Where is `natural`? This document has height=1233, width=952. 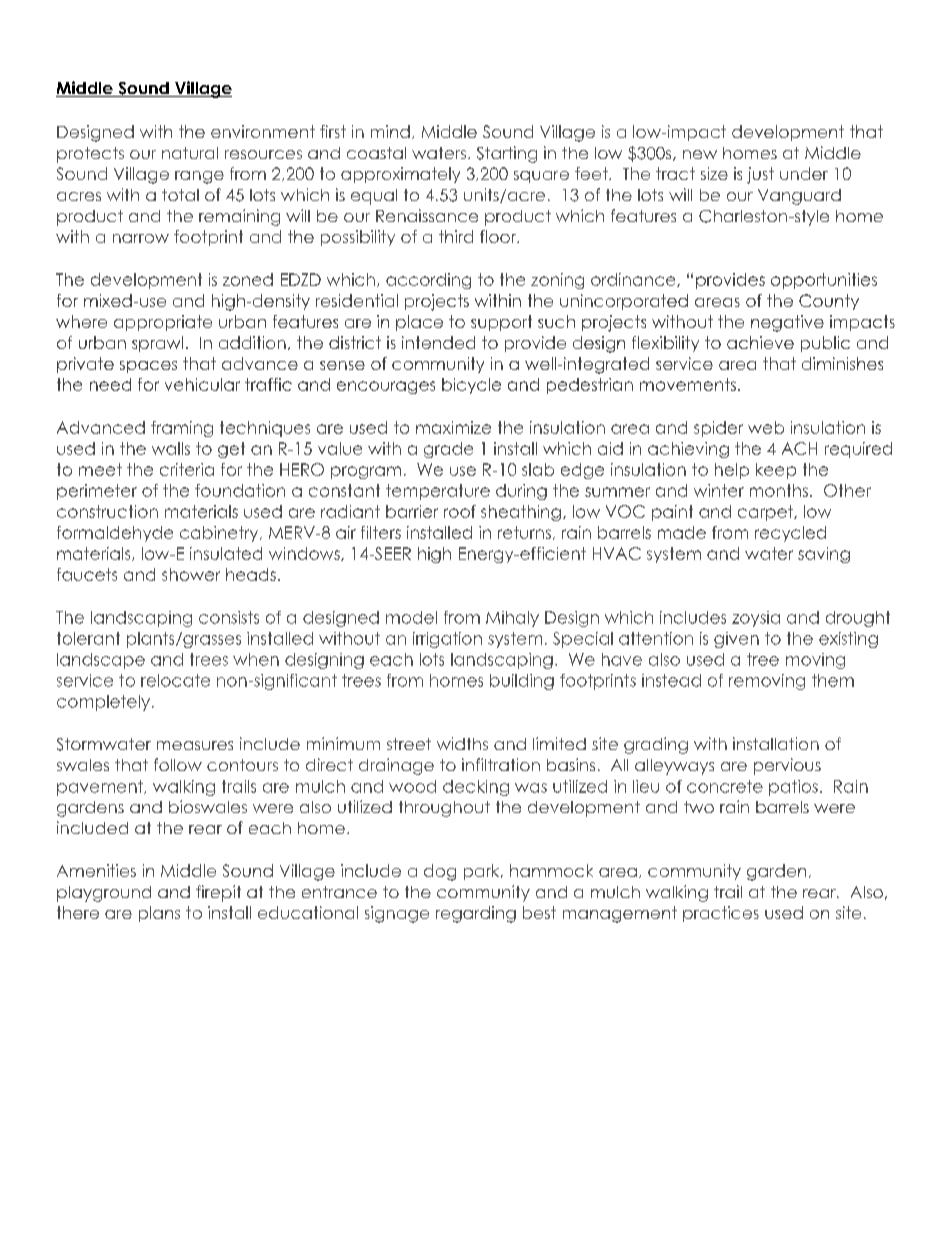 natural is located at coordinates (190, 153).
